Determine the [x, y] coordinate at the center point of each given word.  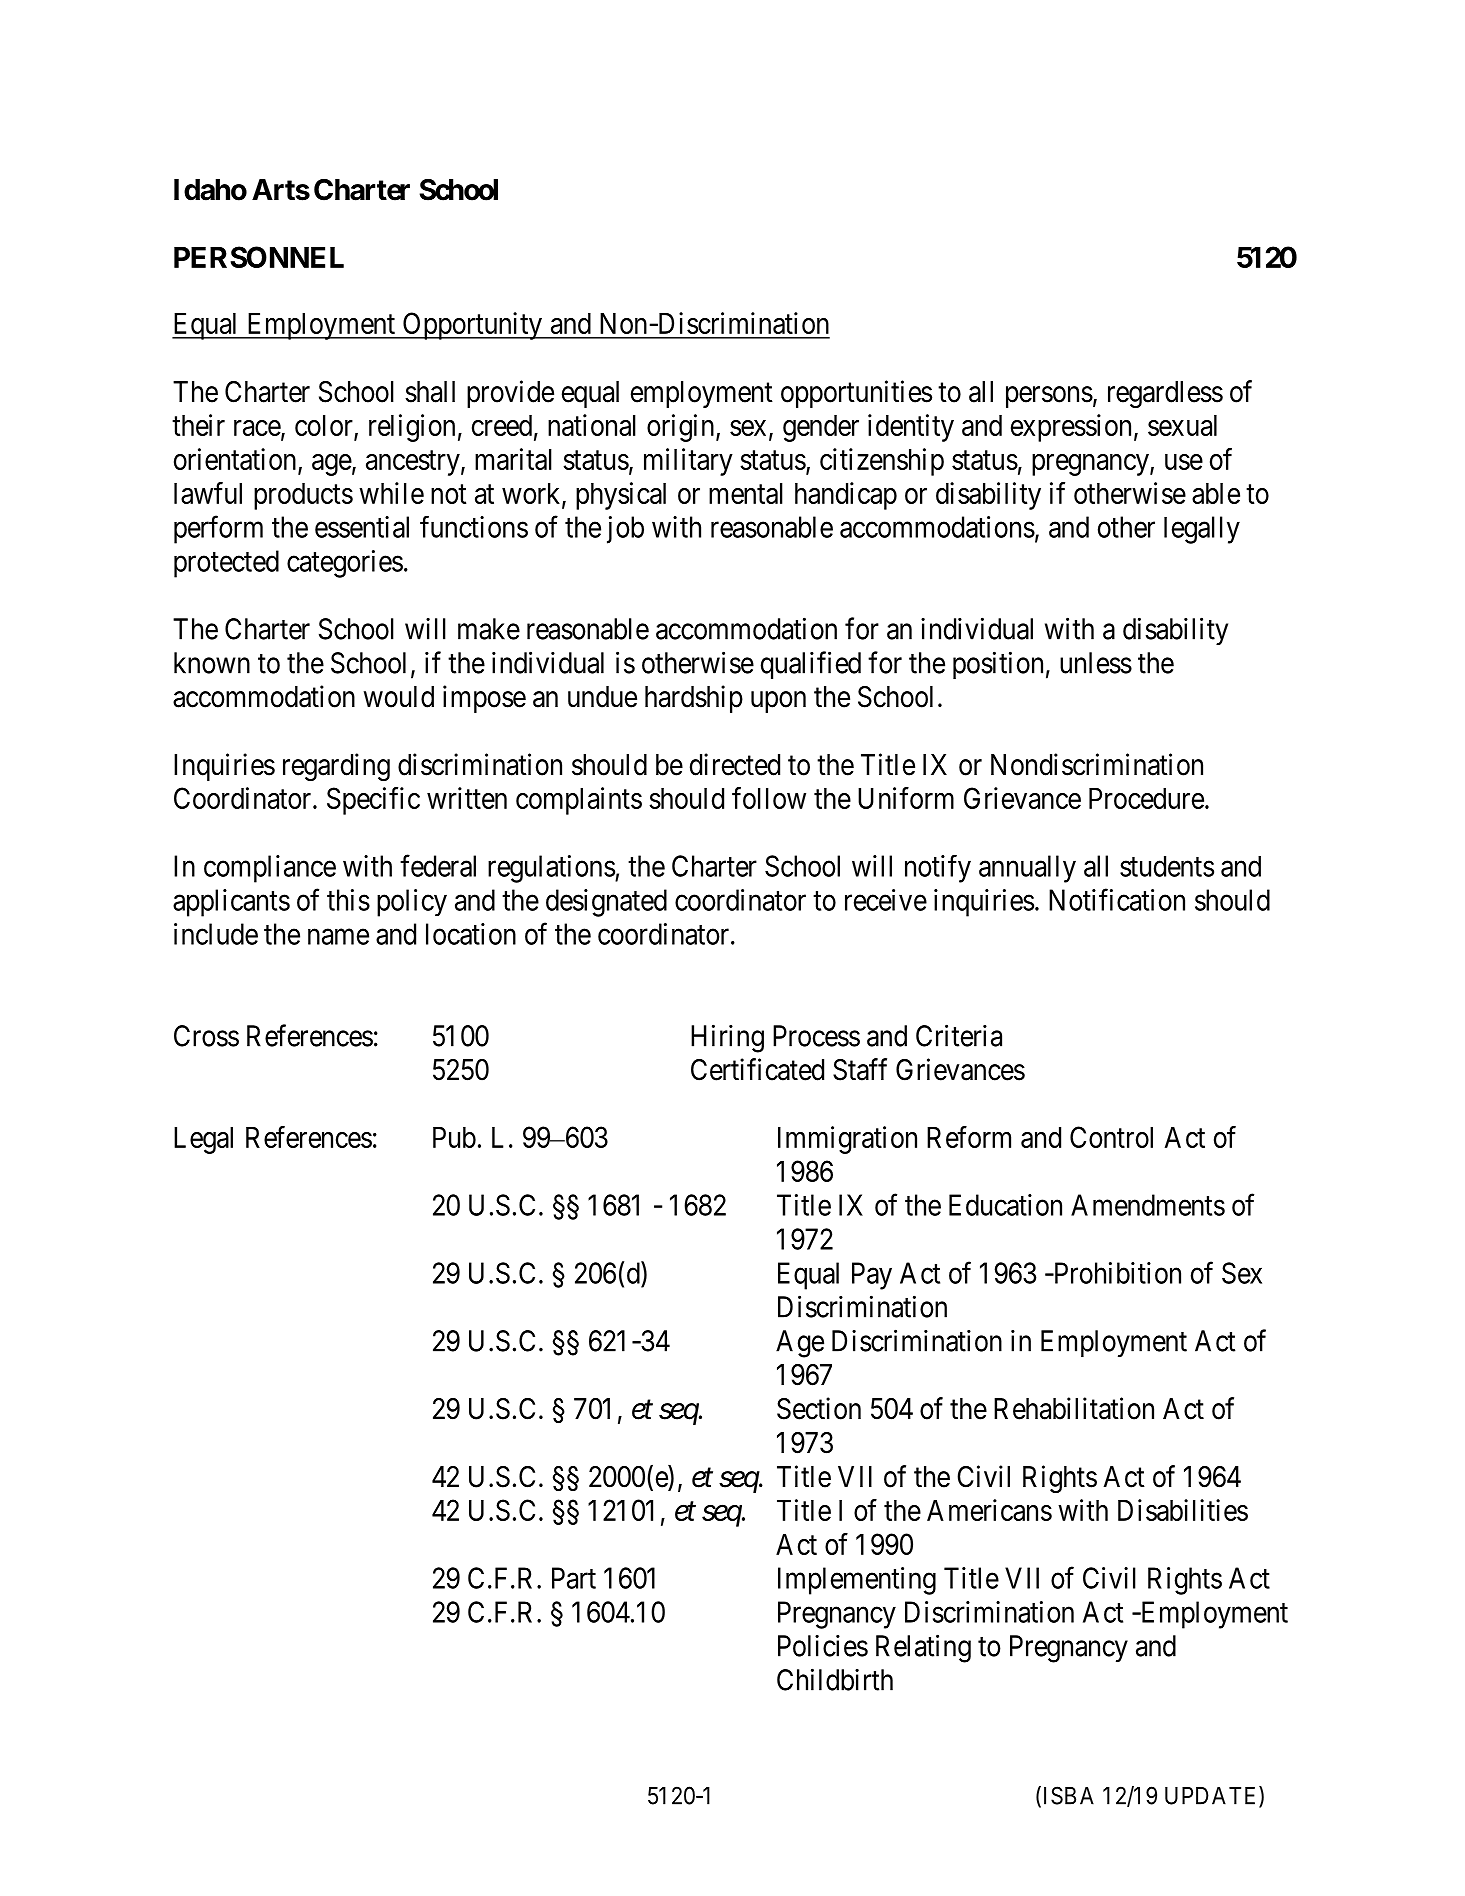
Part [574, 1578]
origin [682, 428]
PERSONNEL [259, 257]
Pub [454, 1137]
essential [362, 527]
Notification [1117, 899]
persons [1049, 397]
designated [606, 903]
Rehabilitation [1074, 1408]
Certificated [757, 1069]
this [348, 900]
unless [1096, 663]
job [625, 530]
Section [819, 1408]
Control [1111, 1137]
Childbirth [835, 1679]
